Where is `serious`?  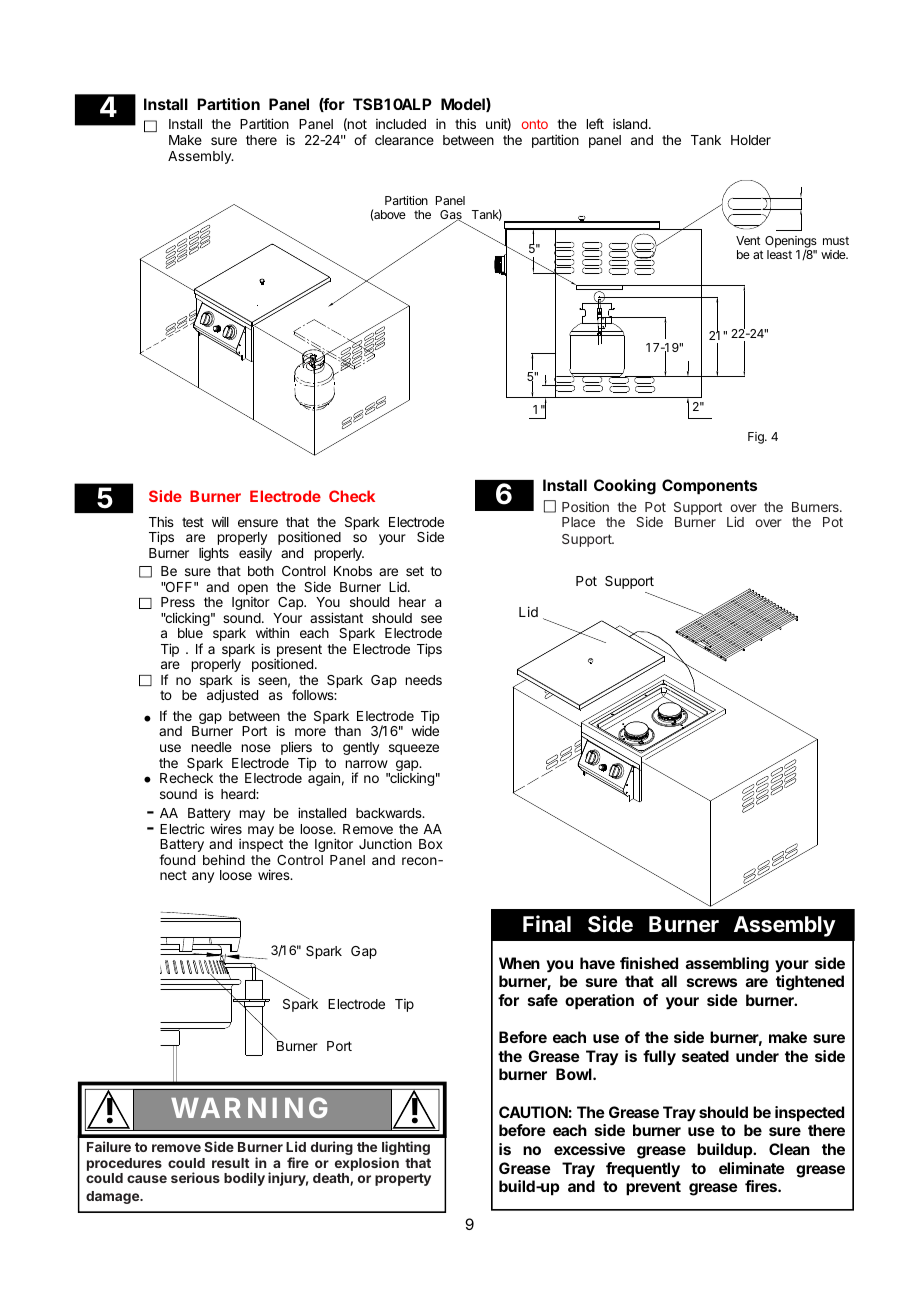 serious is located at coordinates (195, 1177).
